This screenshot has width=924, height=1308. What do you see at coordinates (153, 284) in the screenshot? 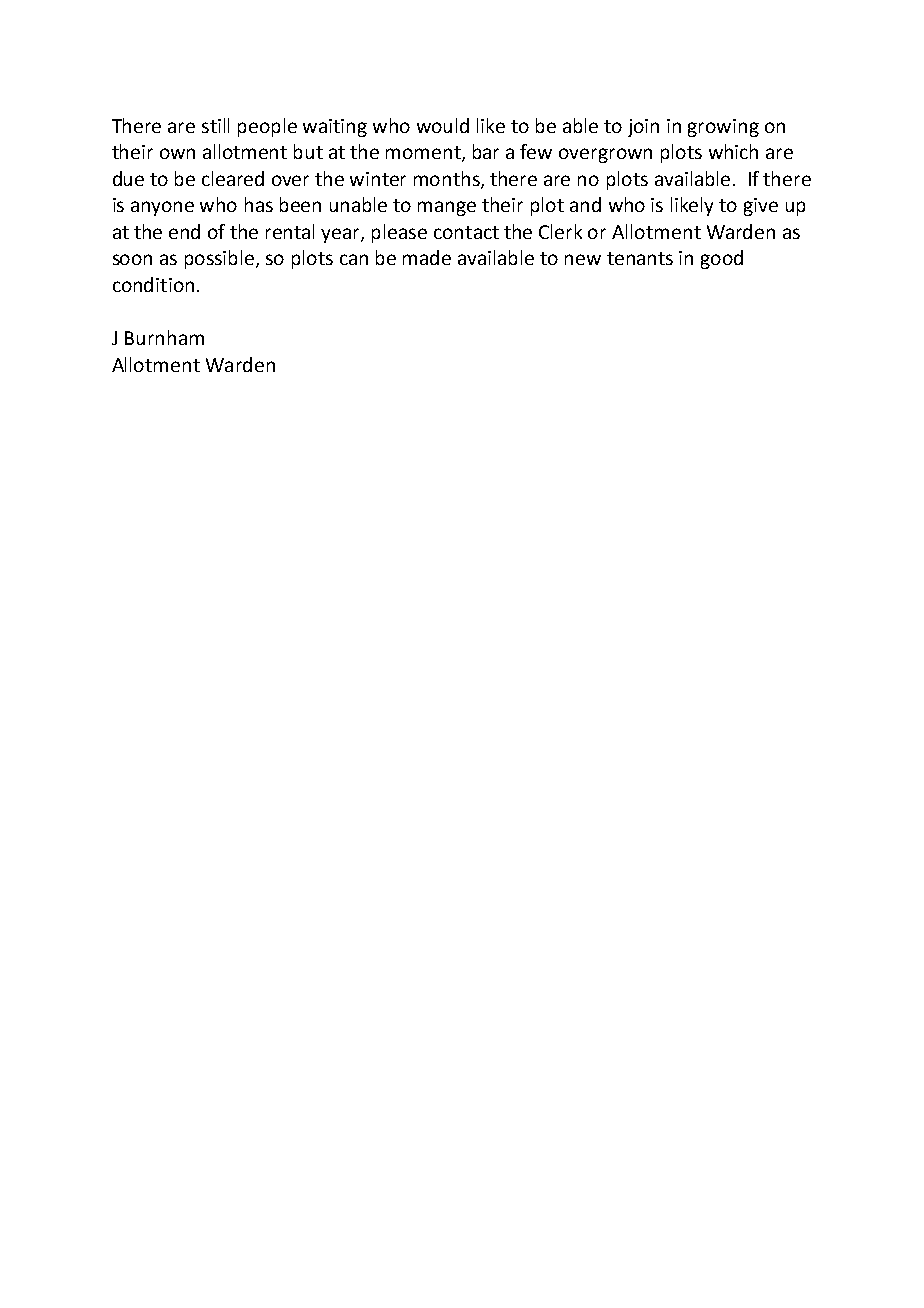
I see `condition` at bounding box center [153, 284].
